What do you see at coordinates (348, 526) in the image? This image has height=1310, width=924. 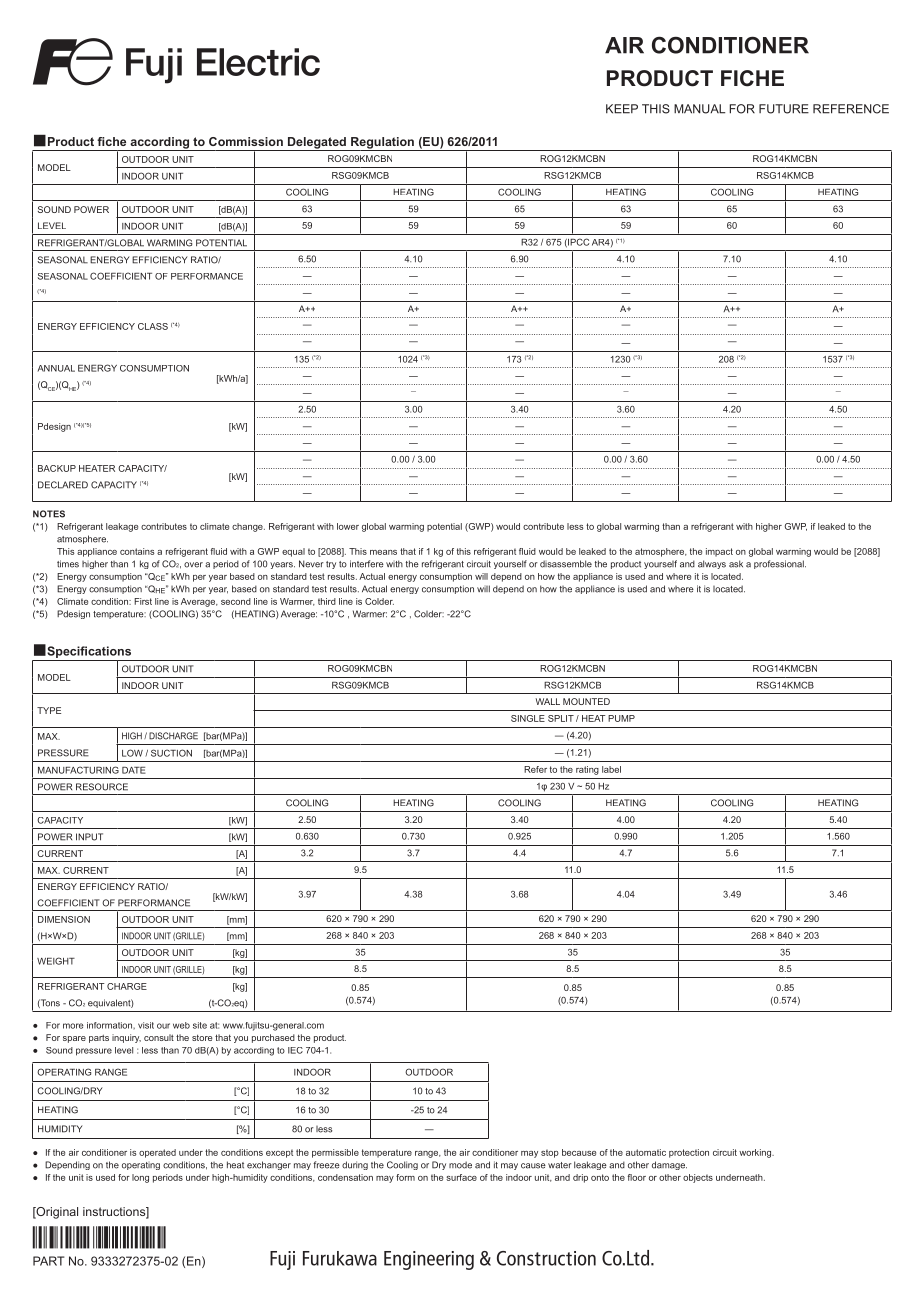 I see `lower` at bounding box center [348, 526].
